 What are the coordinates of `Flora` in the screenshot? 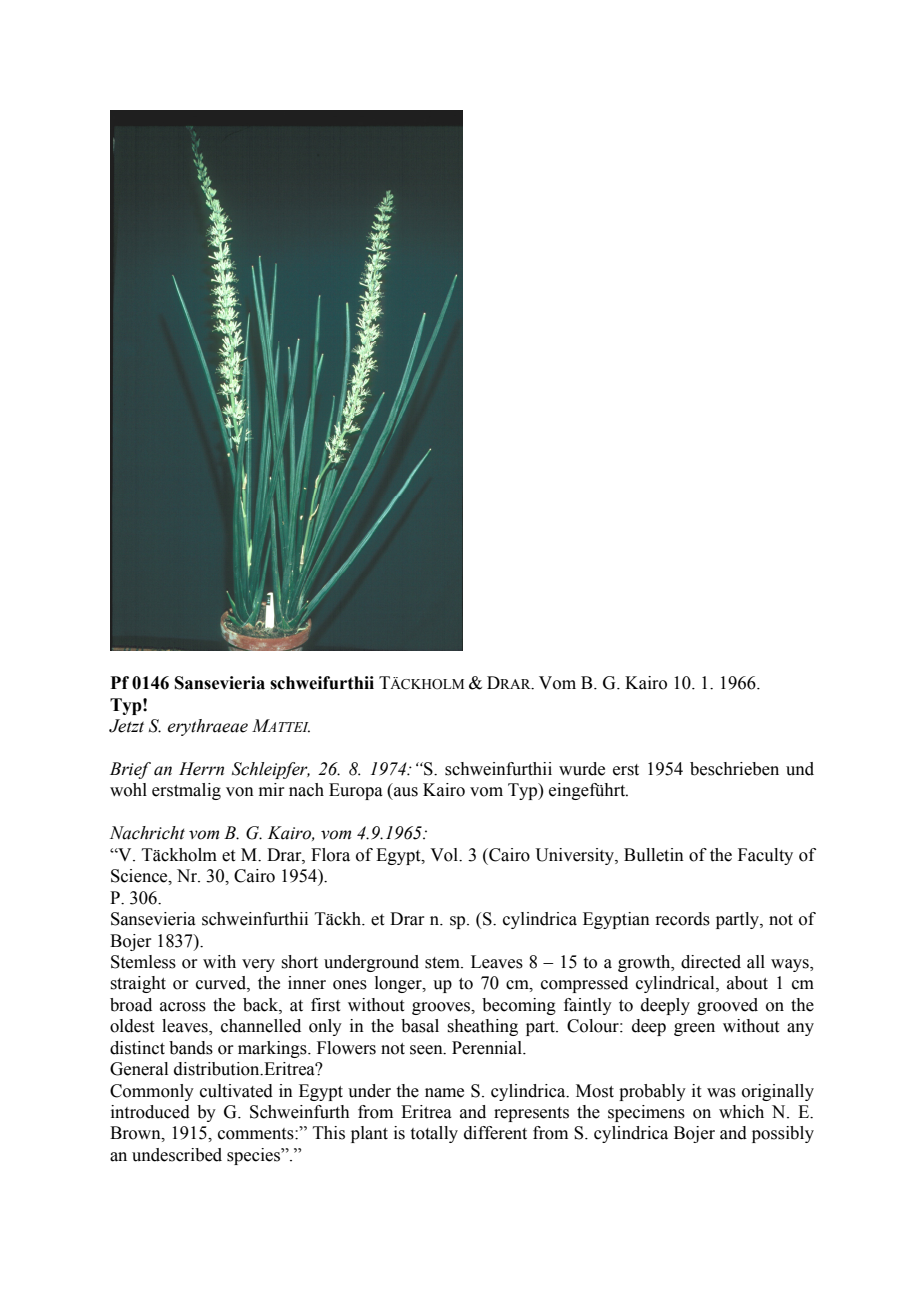 It's located at (330, 855).
